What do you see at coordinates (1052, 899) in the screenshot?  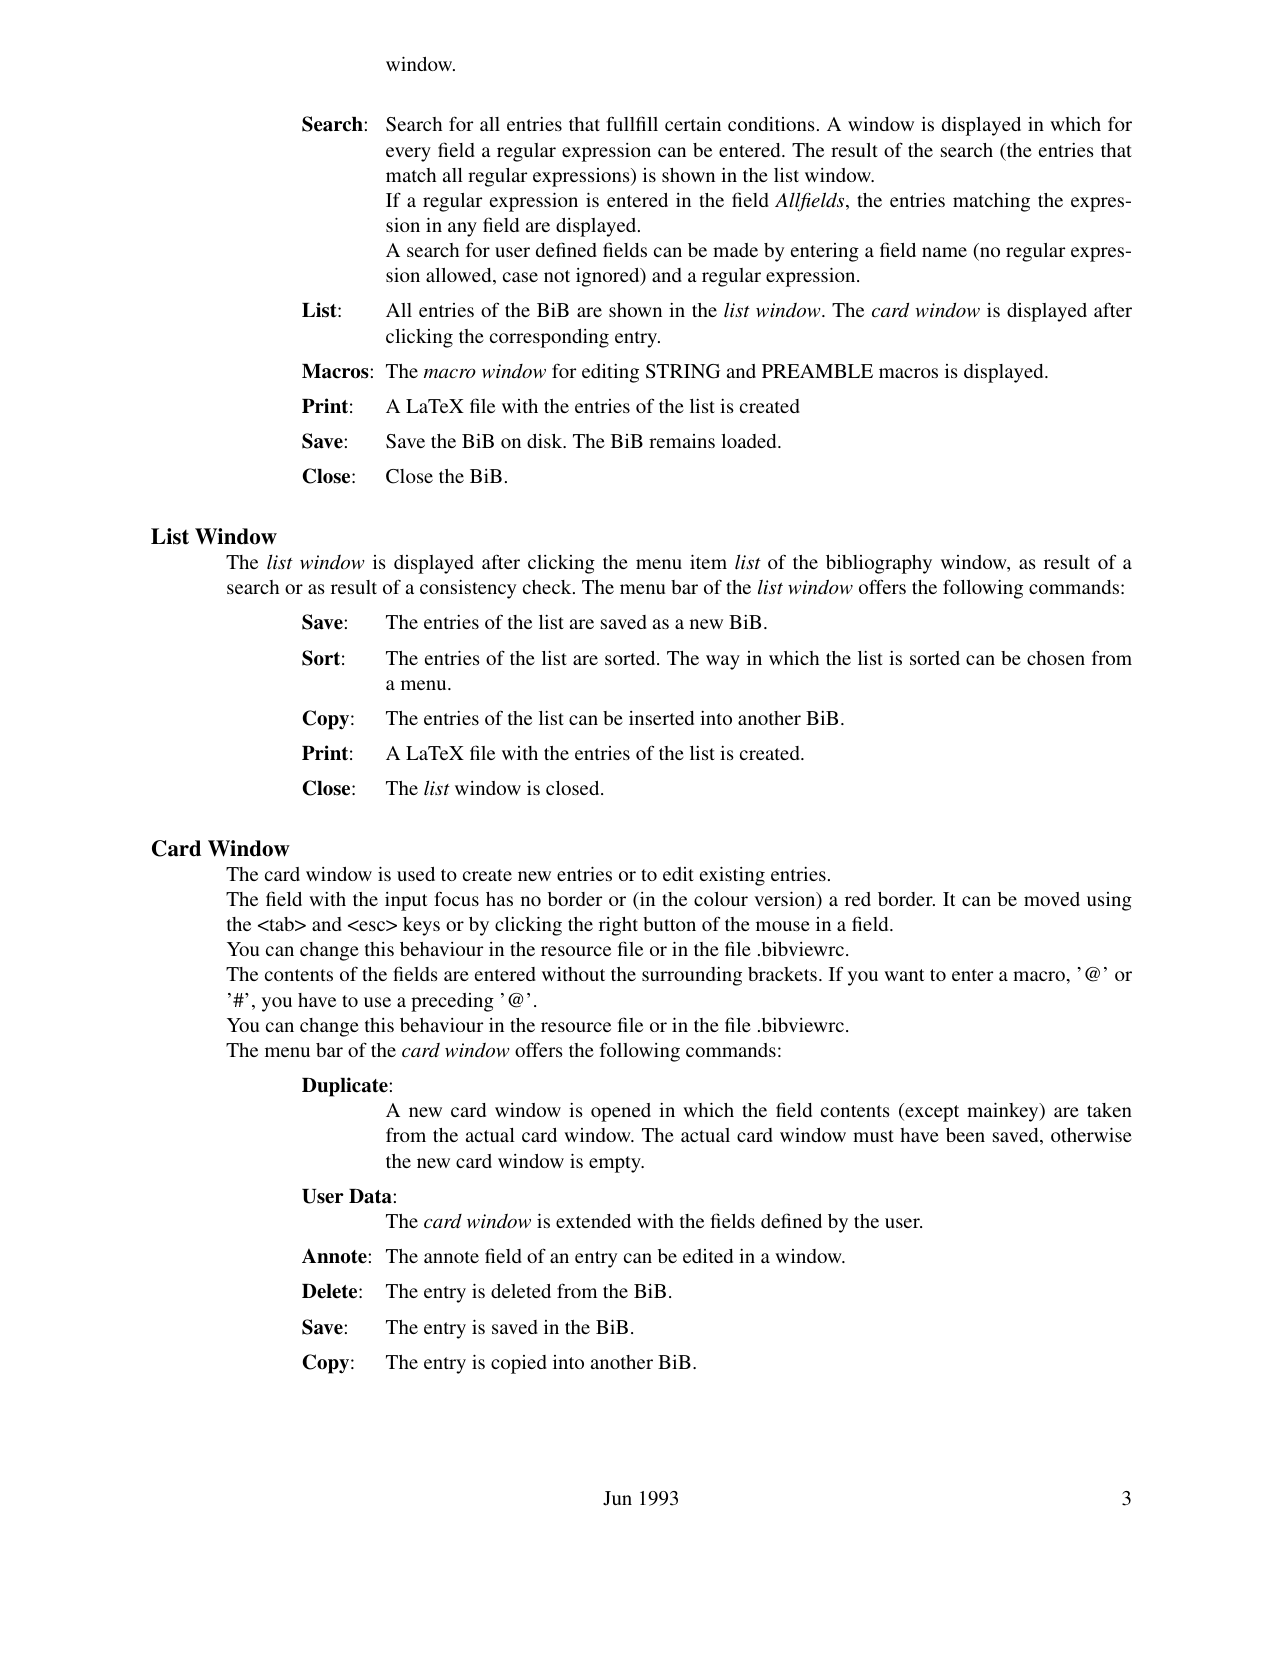 I see `moved` at bounding box center [1052, 899].
